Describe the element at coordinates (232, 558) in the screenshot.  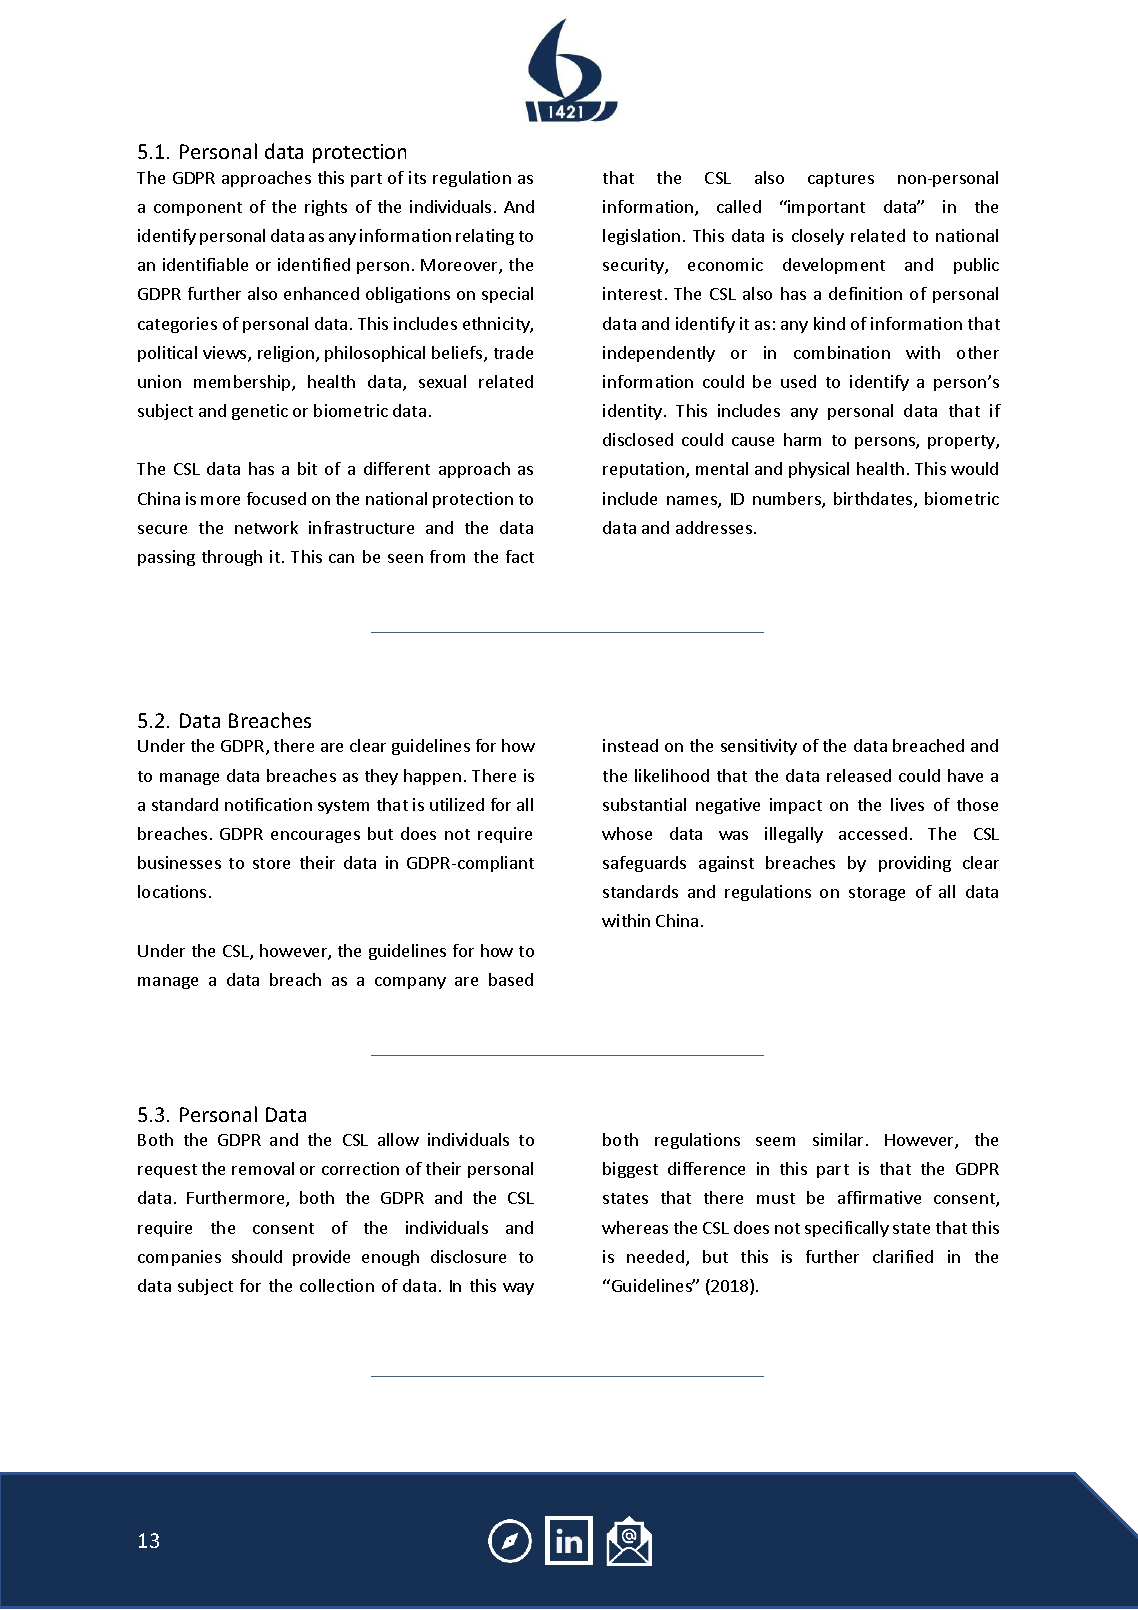
I see `through` at that location.
